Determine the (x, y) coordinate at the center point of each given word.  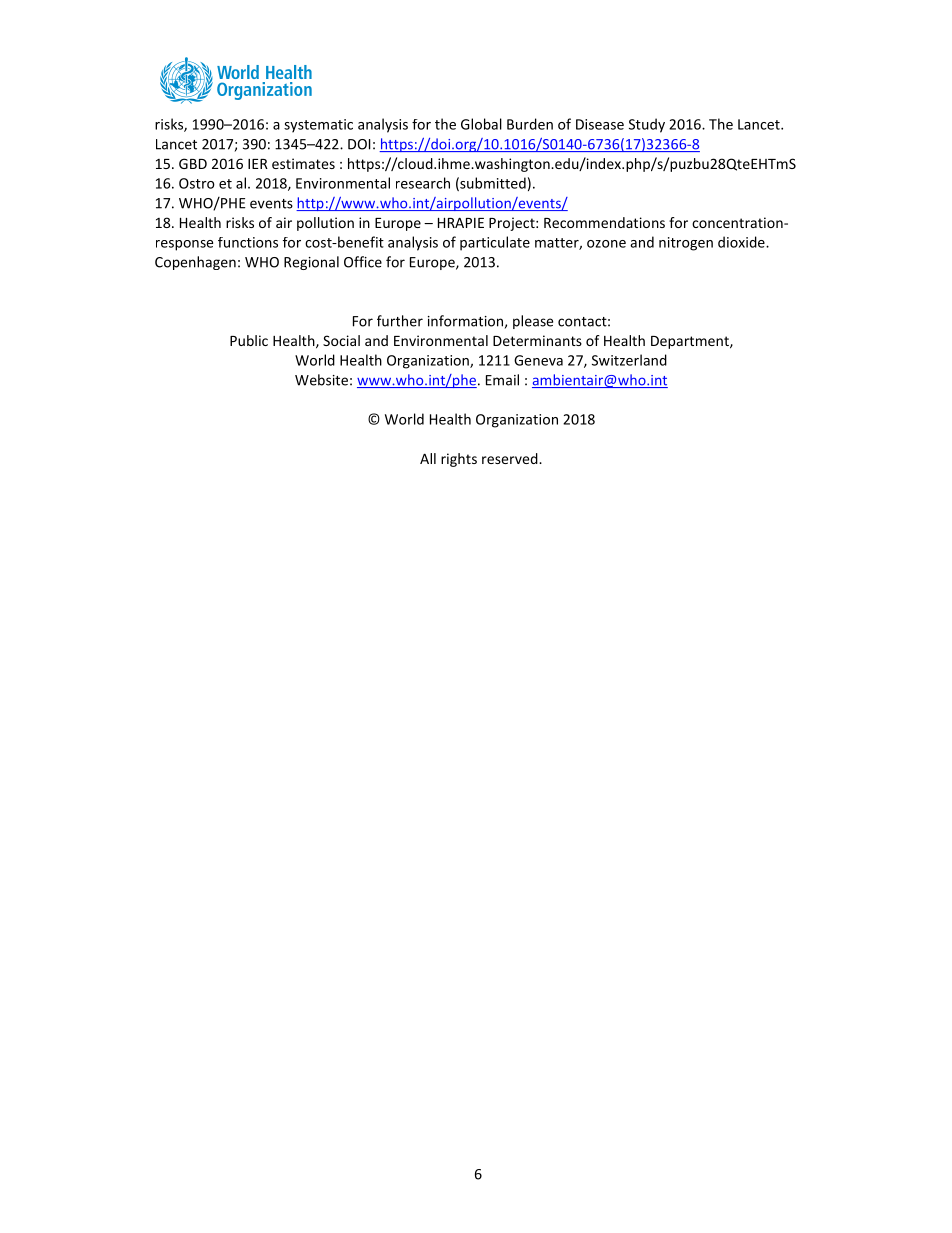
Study (647, 125)
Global (481, 124)
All (428, 458)
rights (459, 460)
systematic (318, 126)
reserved (511, 458)
